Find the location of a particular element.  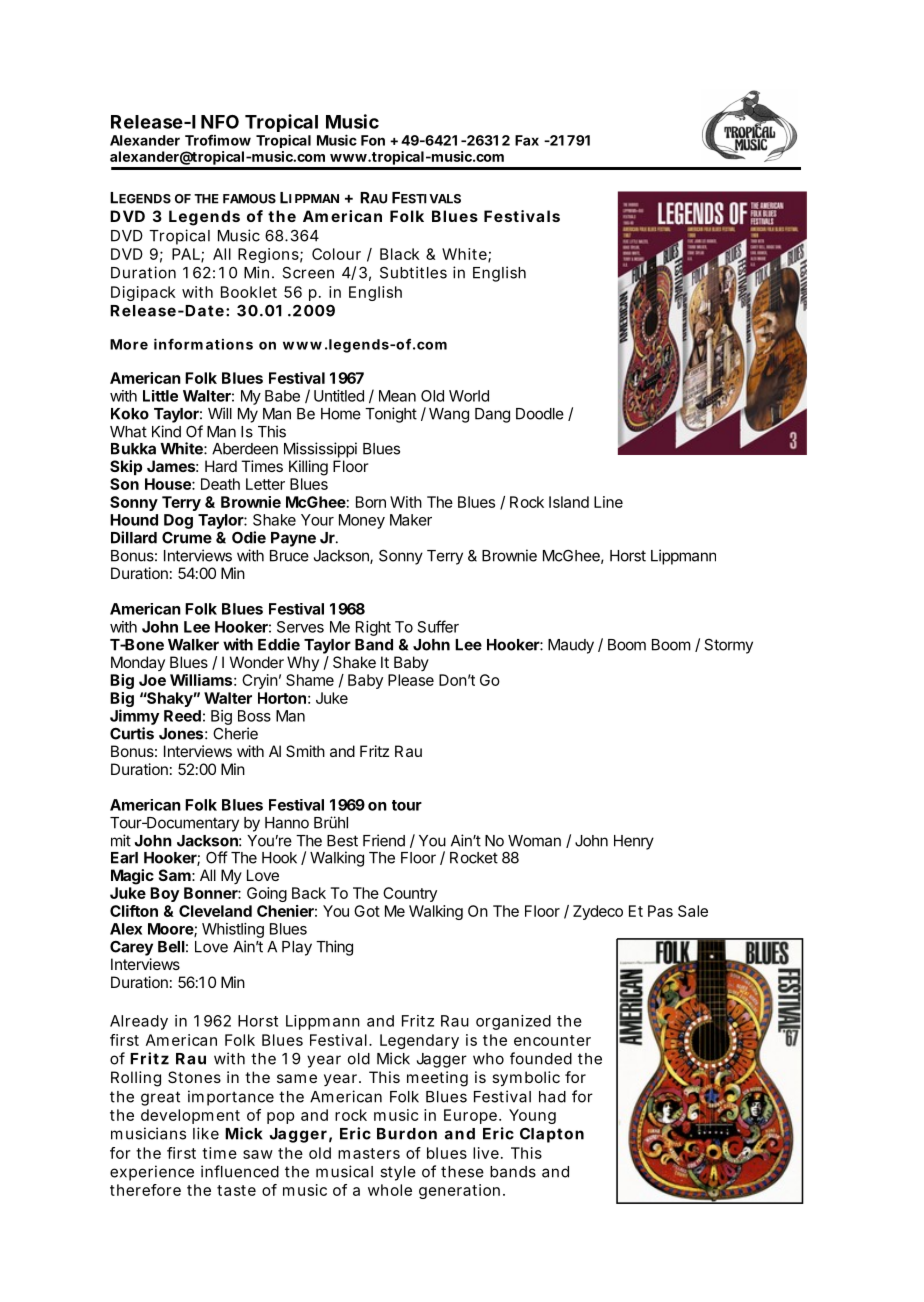

Line is located at coordinates (608, 502).
